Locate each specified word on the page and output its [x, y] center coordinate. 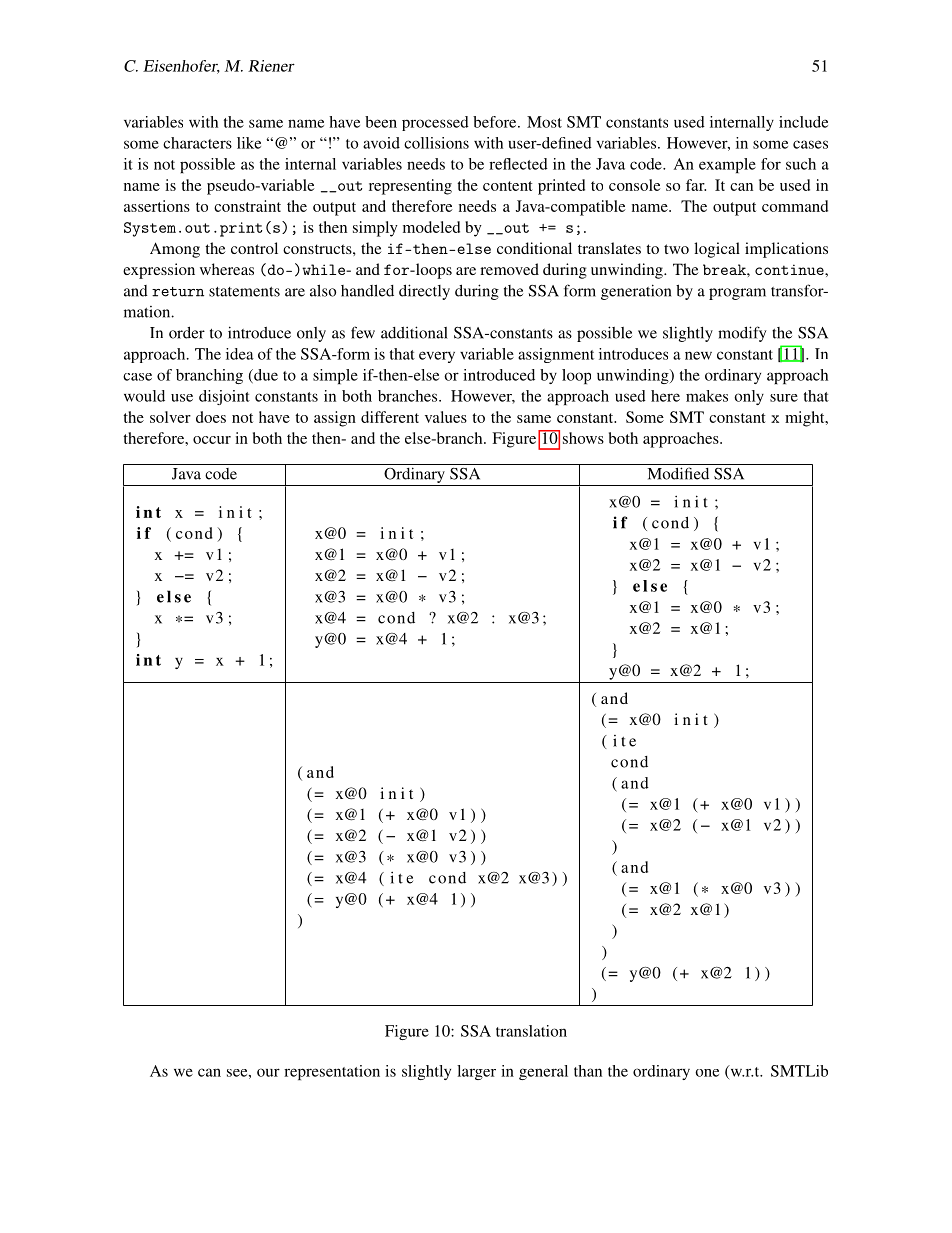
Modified [678, 473]
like [249, 143]
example [727, 165]
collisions [436, 143]
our [268, 1072]
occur [212, 440]
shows [583, 438]
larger [476, 1072]
